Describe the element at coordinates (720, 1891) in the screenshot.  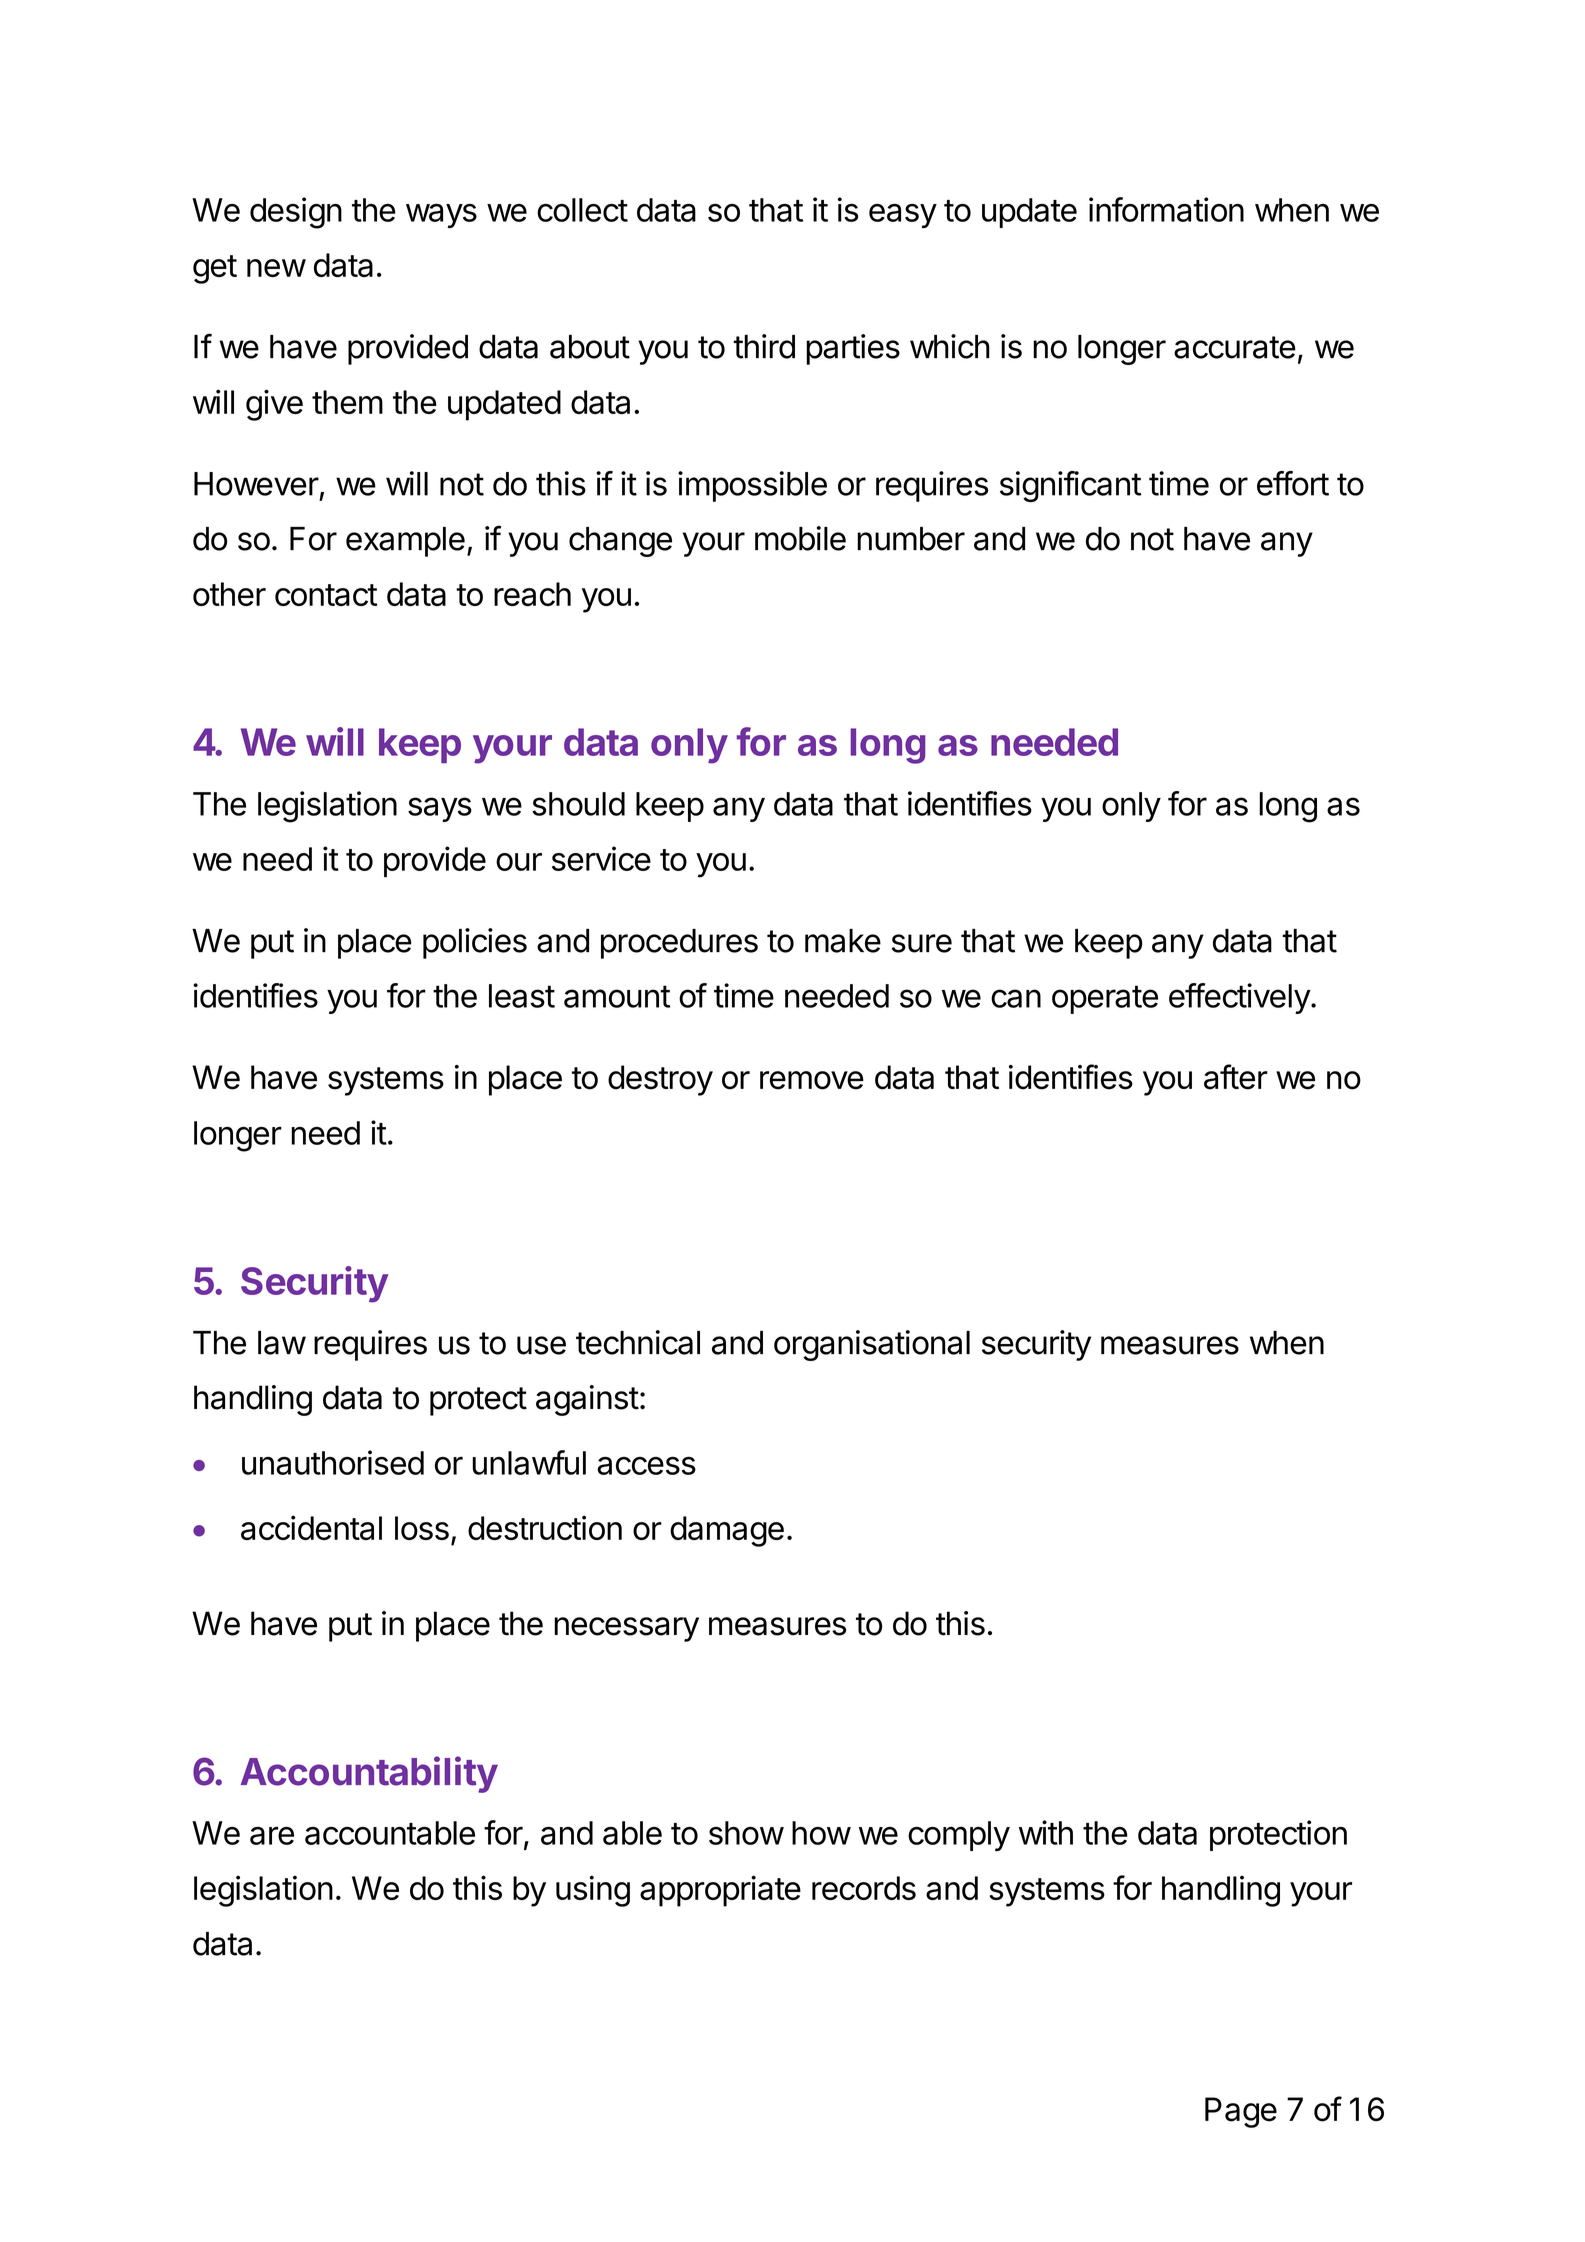
I see `appropriate` at that location.
